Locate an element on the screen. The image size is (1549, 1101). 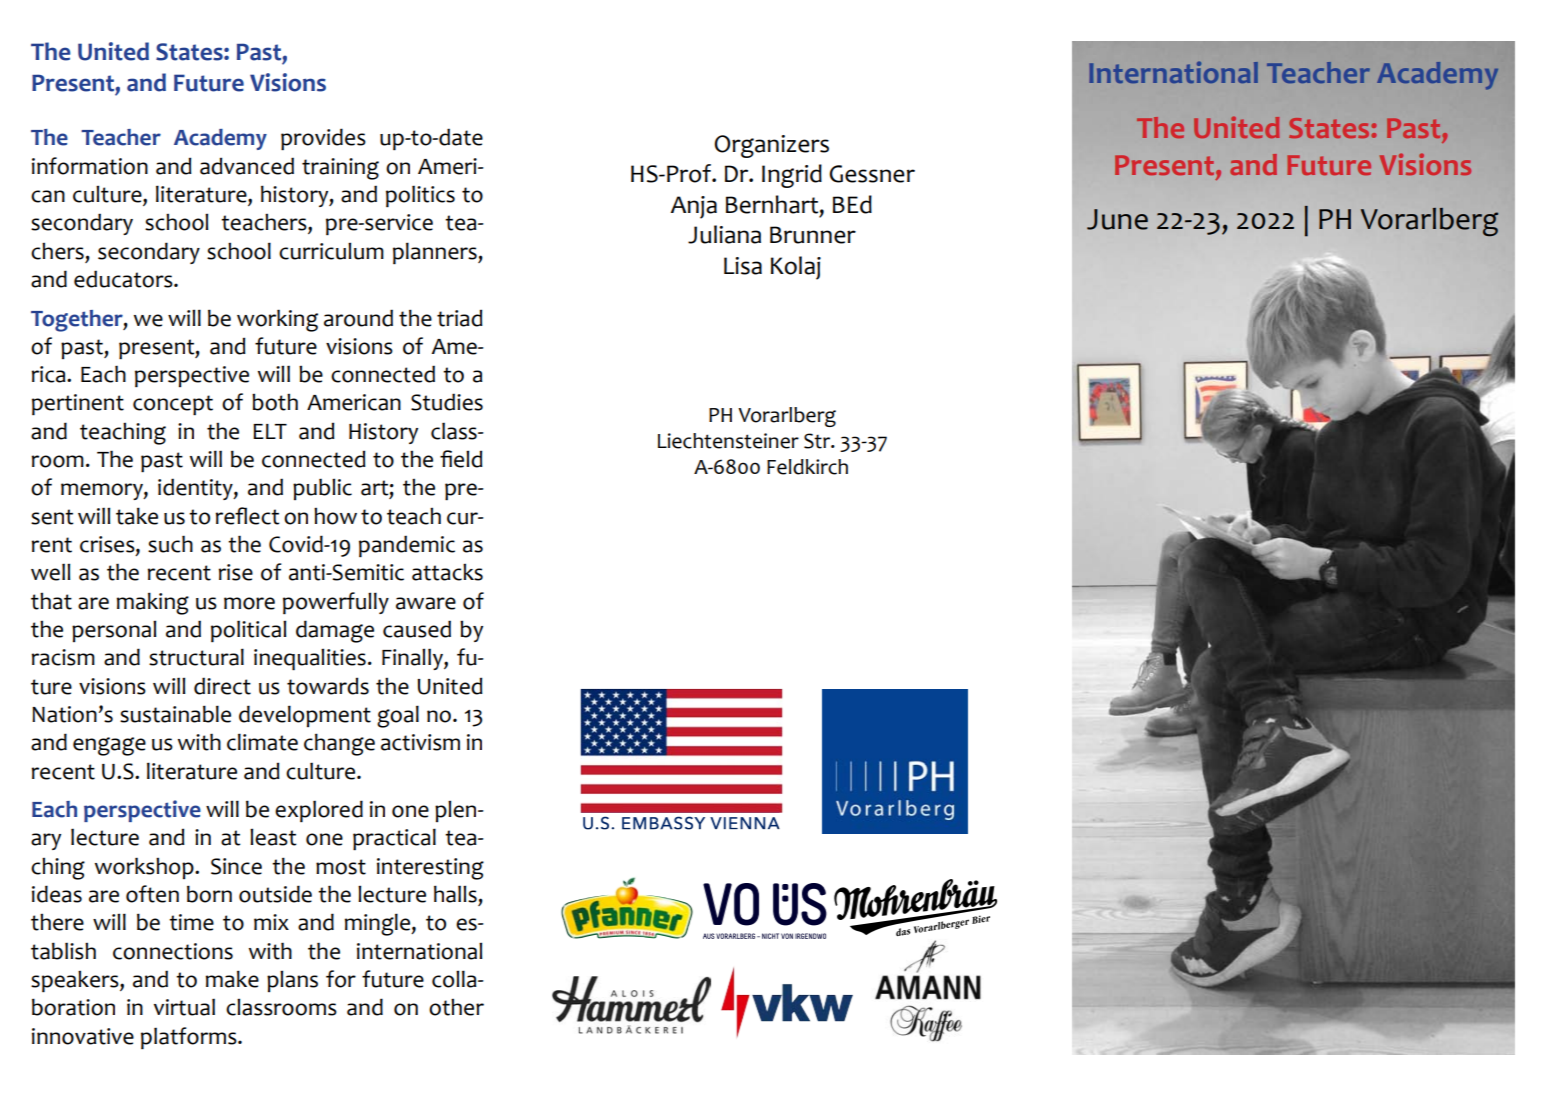
sustainable is located at coordinates (175, 714).
